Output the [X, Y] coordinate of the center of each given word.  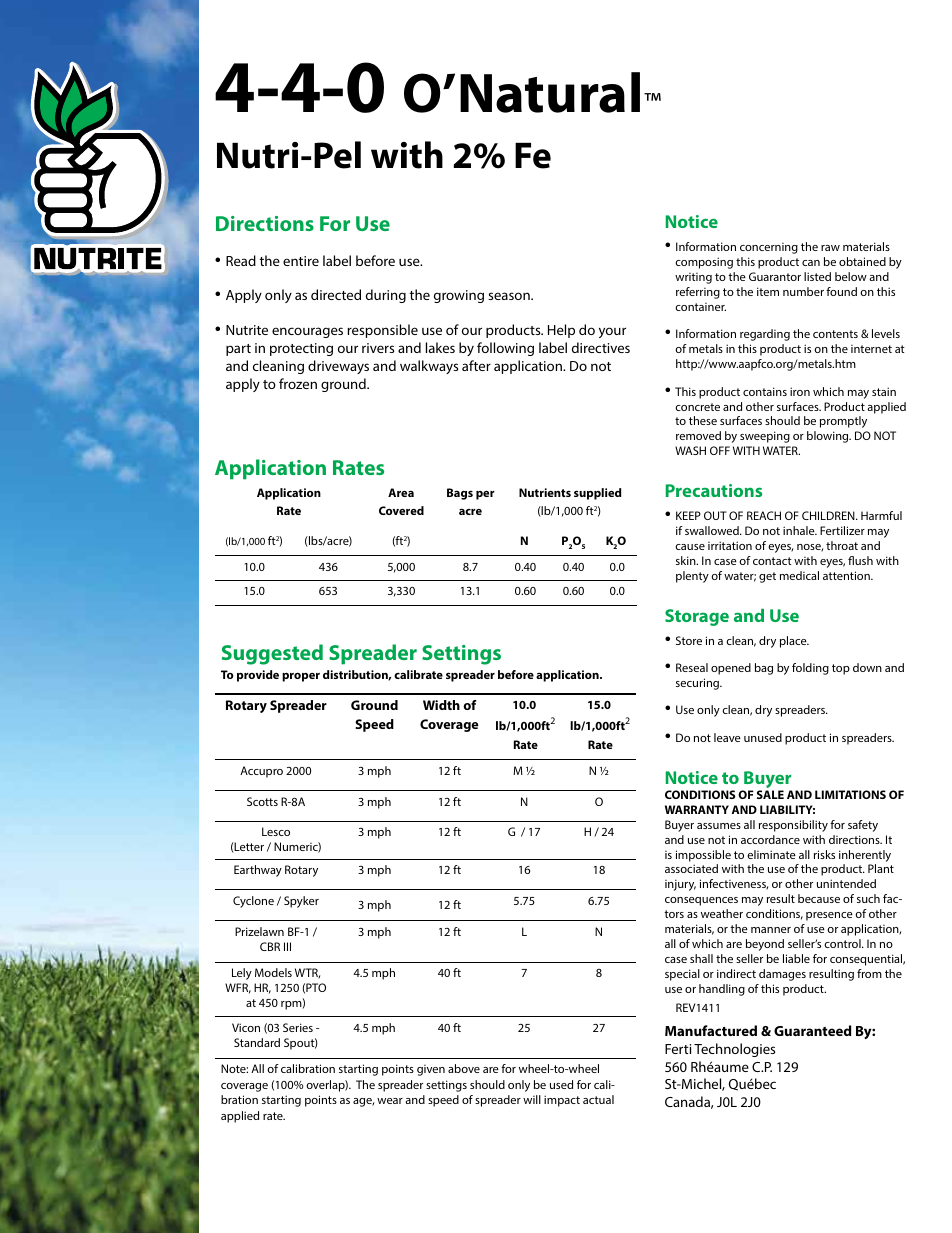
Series [298, 1027]
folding [810, 669]
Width [441, 705]
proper [301, 677]
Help [561, 331]
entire [301, 261]
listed [817, 276]
